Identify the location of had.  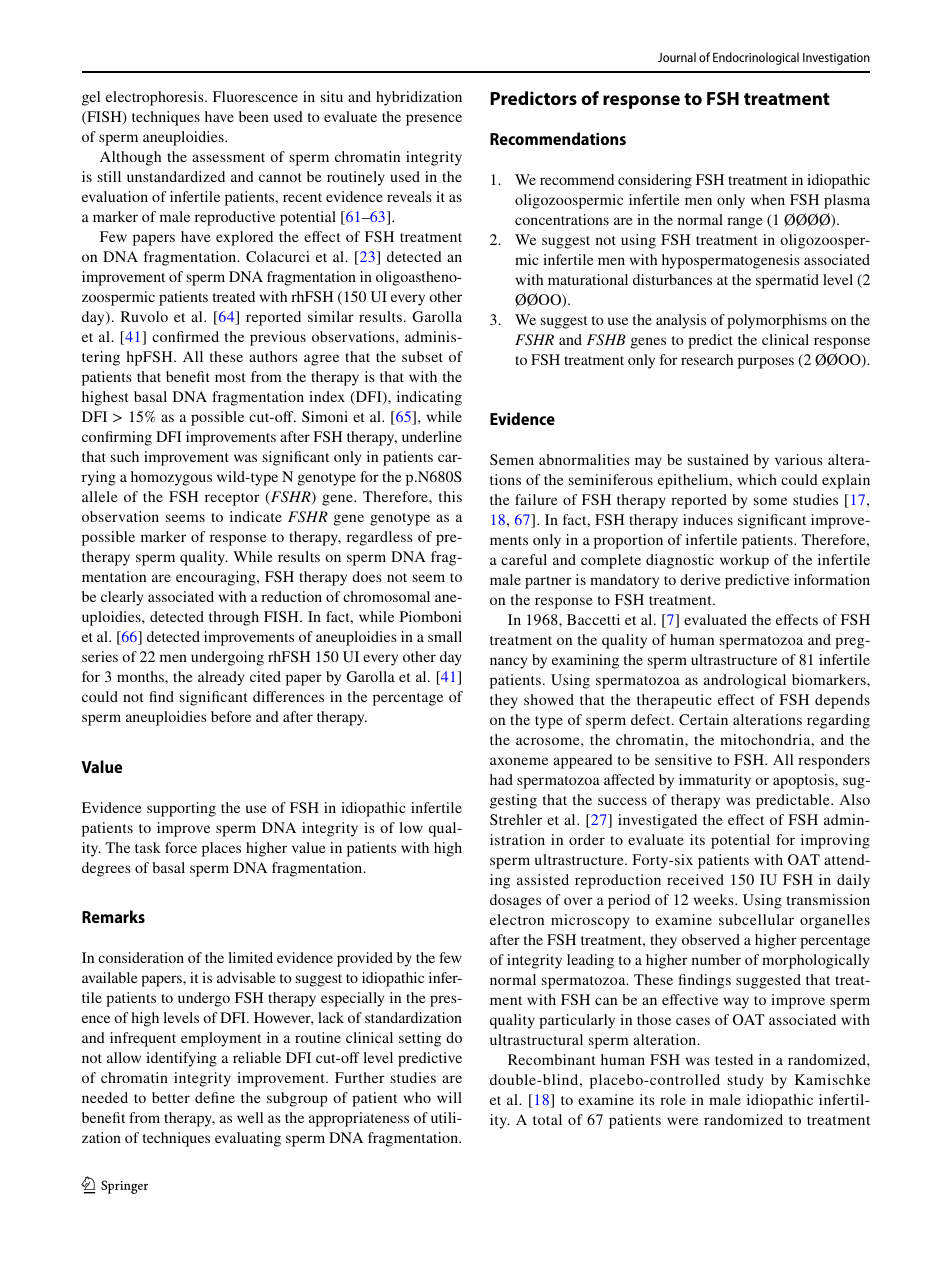
(501, 779).
